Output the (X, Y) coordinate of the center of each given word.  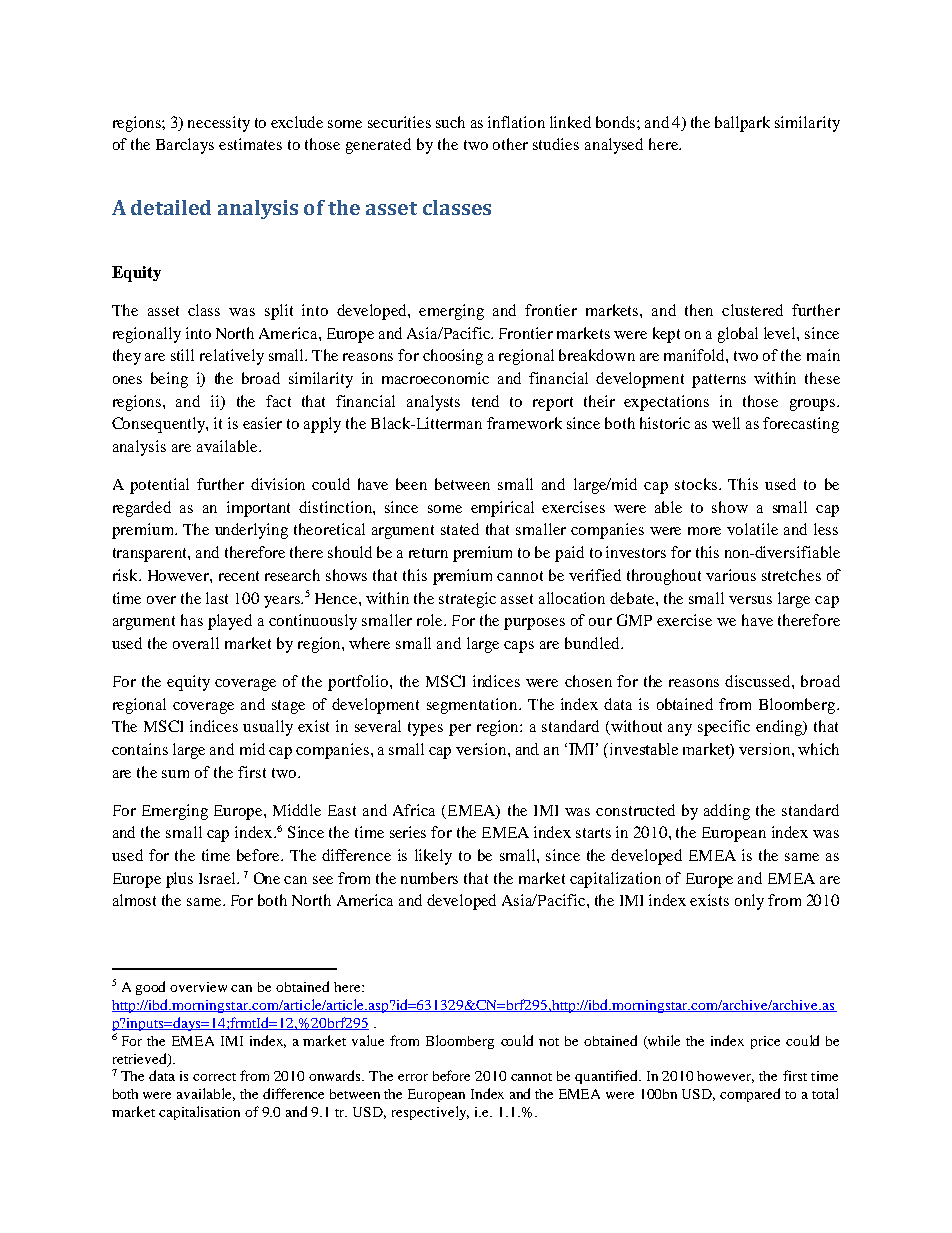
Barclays (185, 146)
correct (214, 1077)
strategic (467, 600)
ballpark (742, 124)
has (192, 620)
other (510, 144)
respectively (430, 1113)
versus (750, 600)
